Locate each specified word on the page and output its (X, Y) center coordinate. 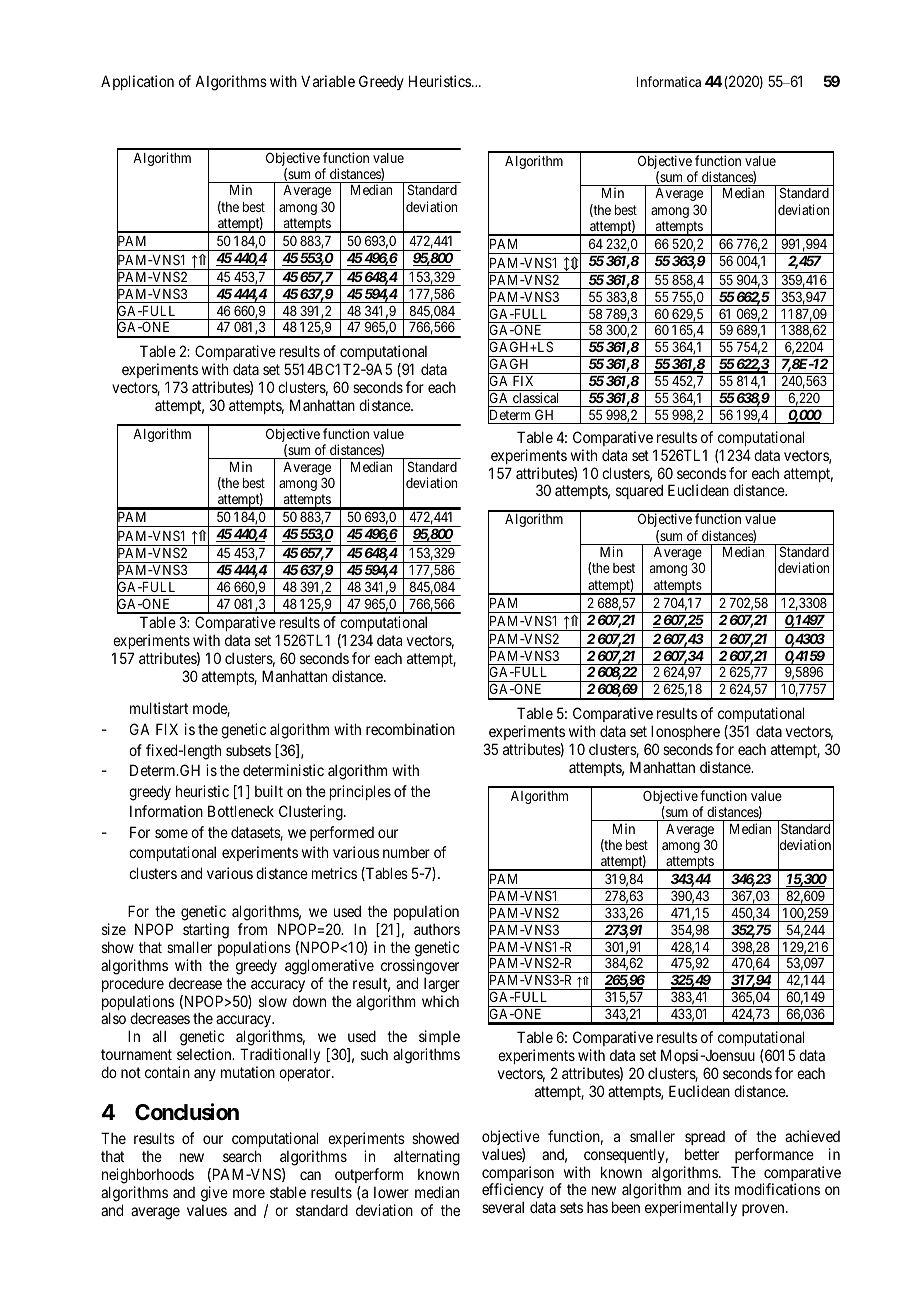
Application (137, 82)
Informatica (669, 81)
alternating (427, 1158)
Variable (328, 81)
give (214, 1194)
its (722, 1189)
